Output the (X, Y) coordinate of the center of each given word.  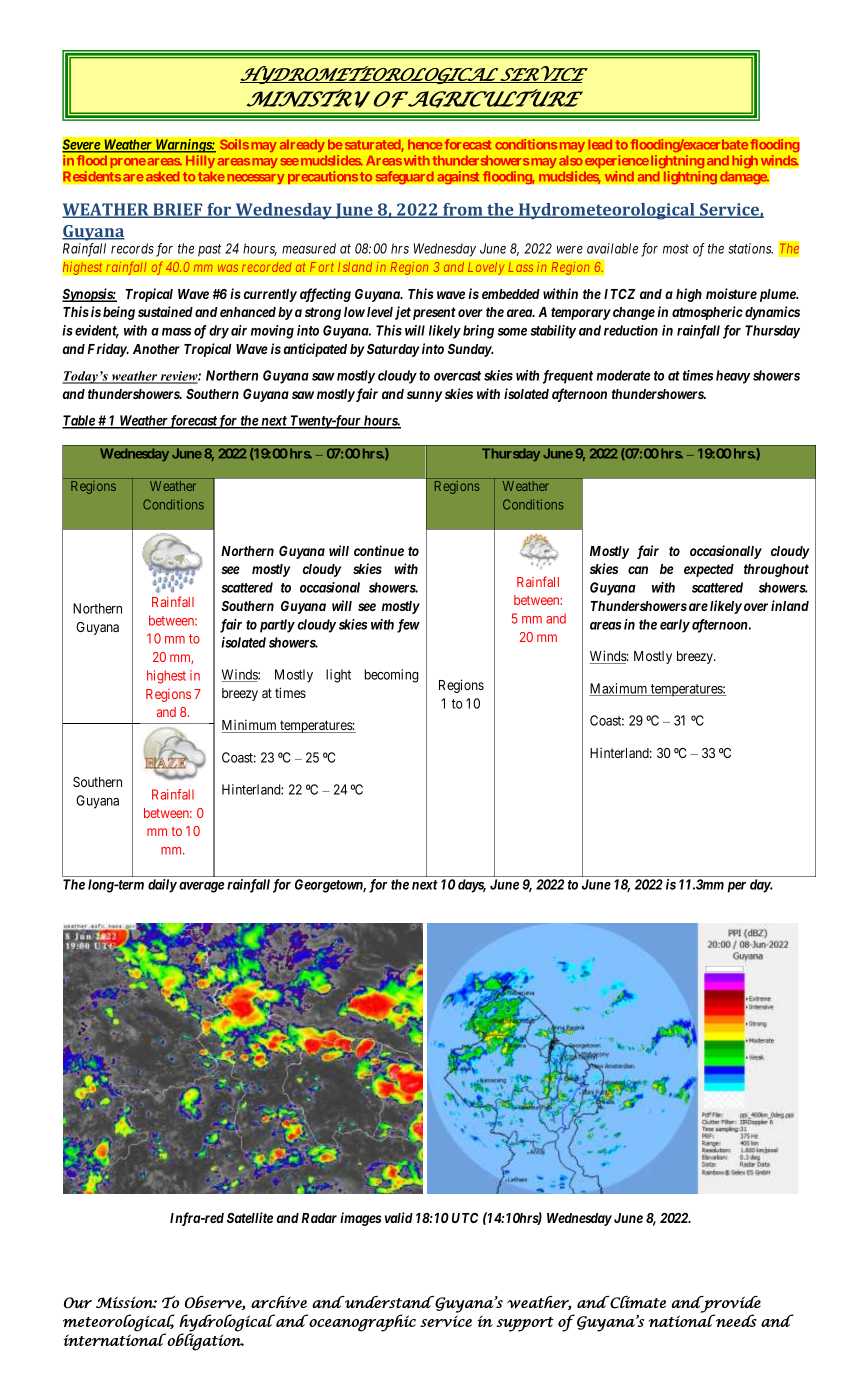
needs (735, 1320)
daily (162, 886)
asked (161, 176)
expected (709, 570)
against (458, 177)
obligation (204, 1341)
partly (277, 626)
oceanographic (361, 1323)
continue (379, 550)
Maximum (619, 689)
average (201, 887)
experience (617, 161)
